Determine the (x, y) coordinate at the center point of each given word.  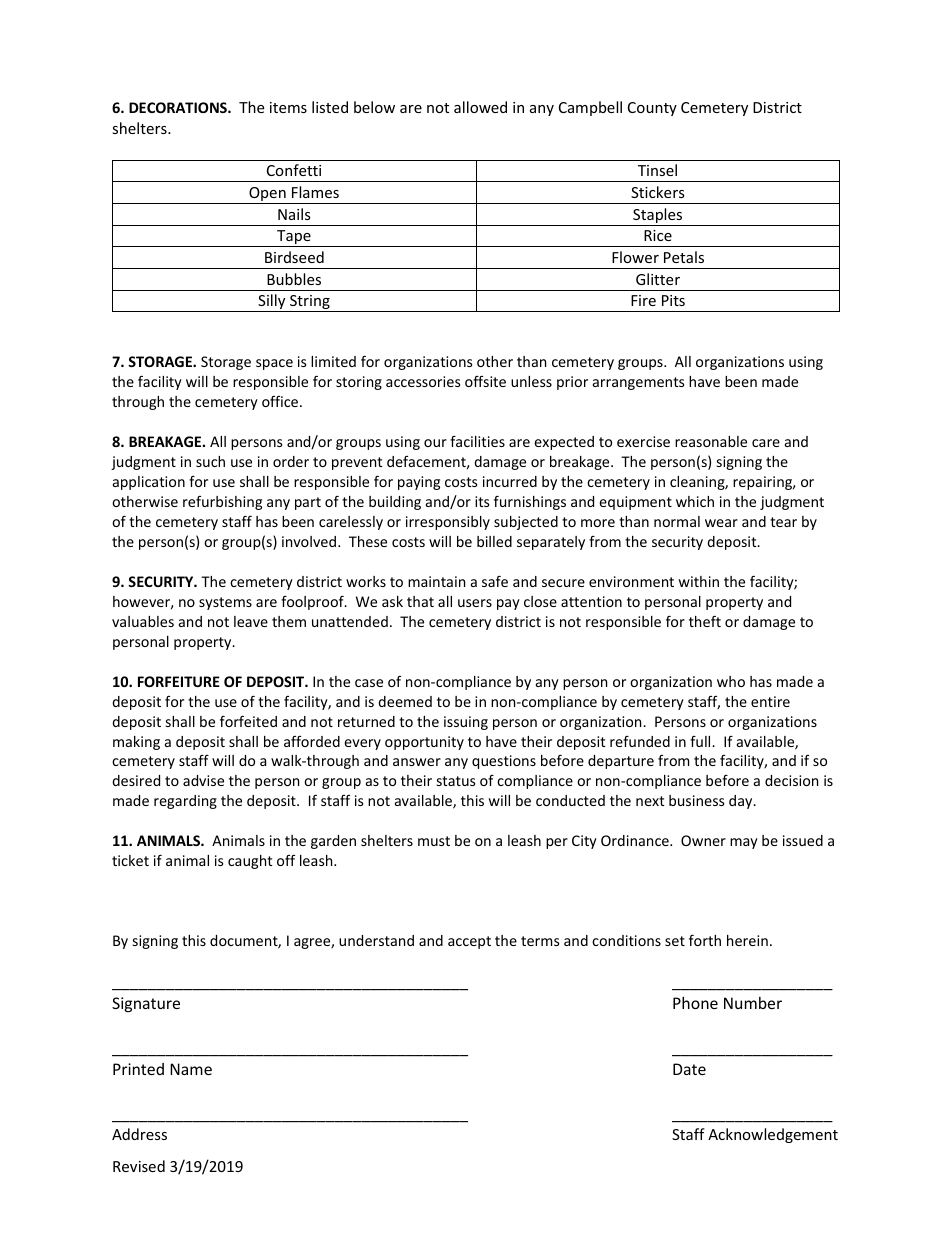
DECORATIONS (179, 107)
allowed (480, 107)
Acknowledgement (773, 1135)
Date (689, 1069)
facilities (477, 441)
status (456, 781)
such (210, 461)
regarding (185, 802)
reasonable (711, 441)
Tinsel (657, 170)
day (742, 802)
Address (139, 1134)
